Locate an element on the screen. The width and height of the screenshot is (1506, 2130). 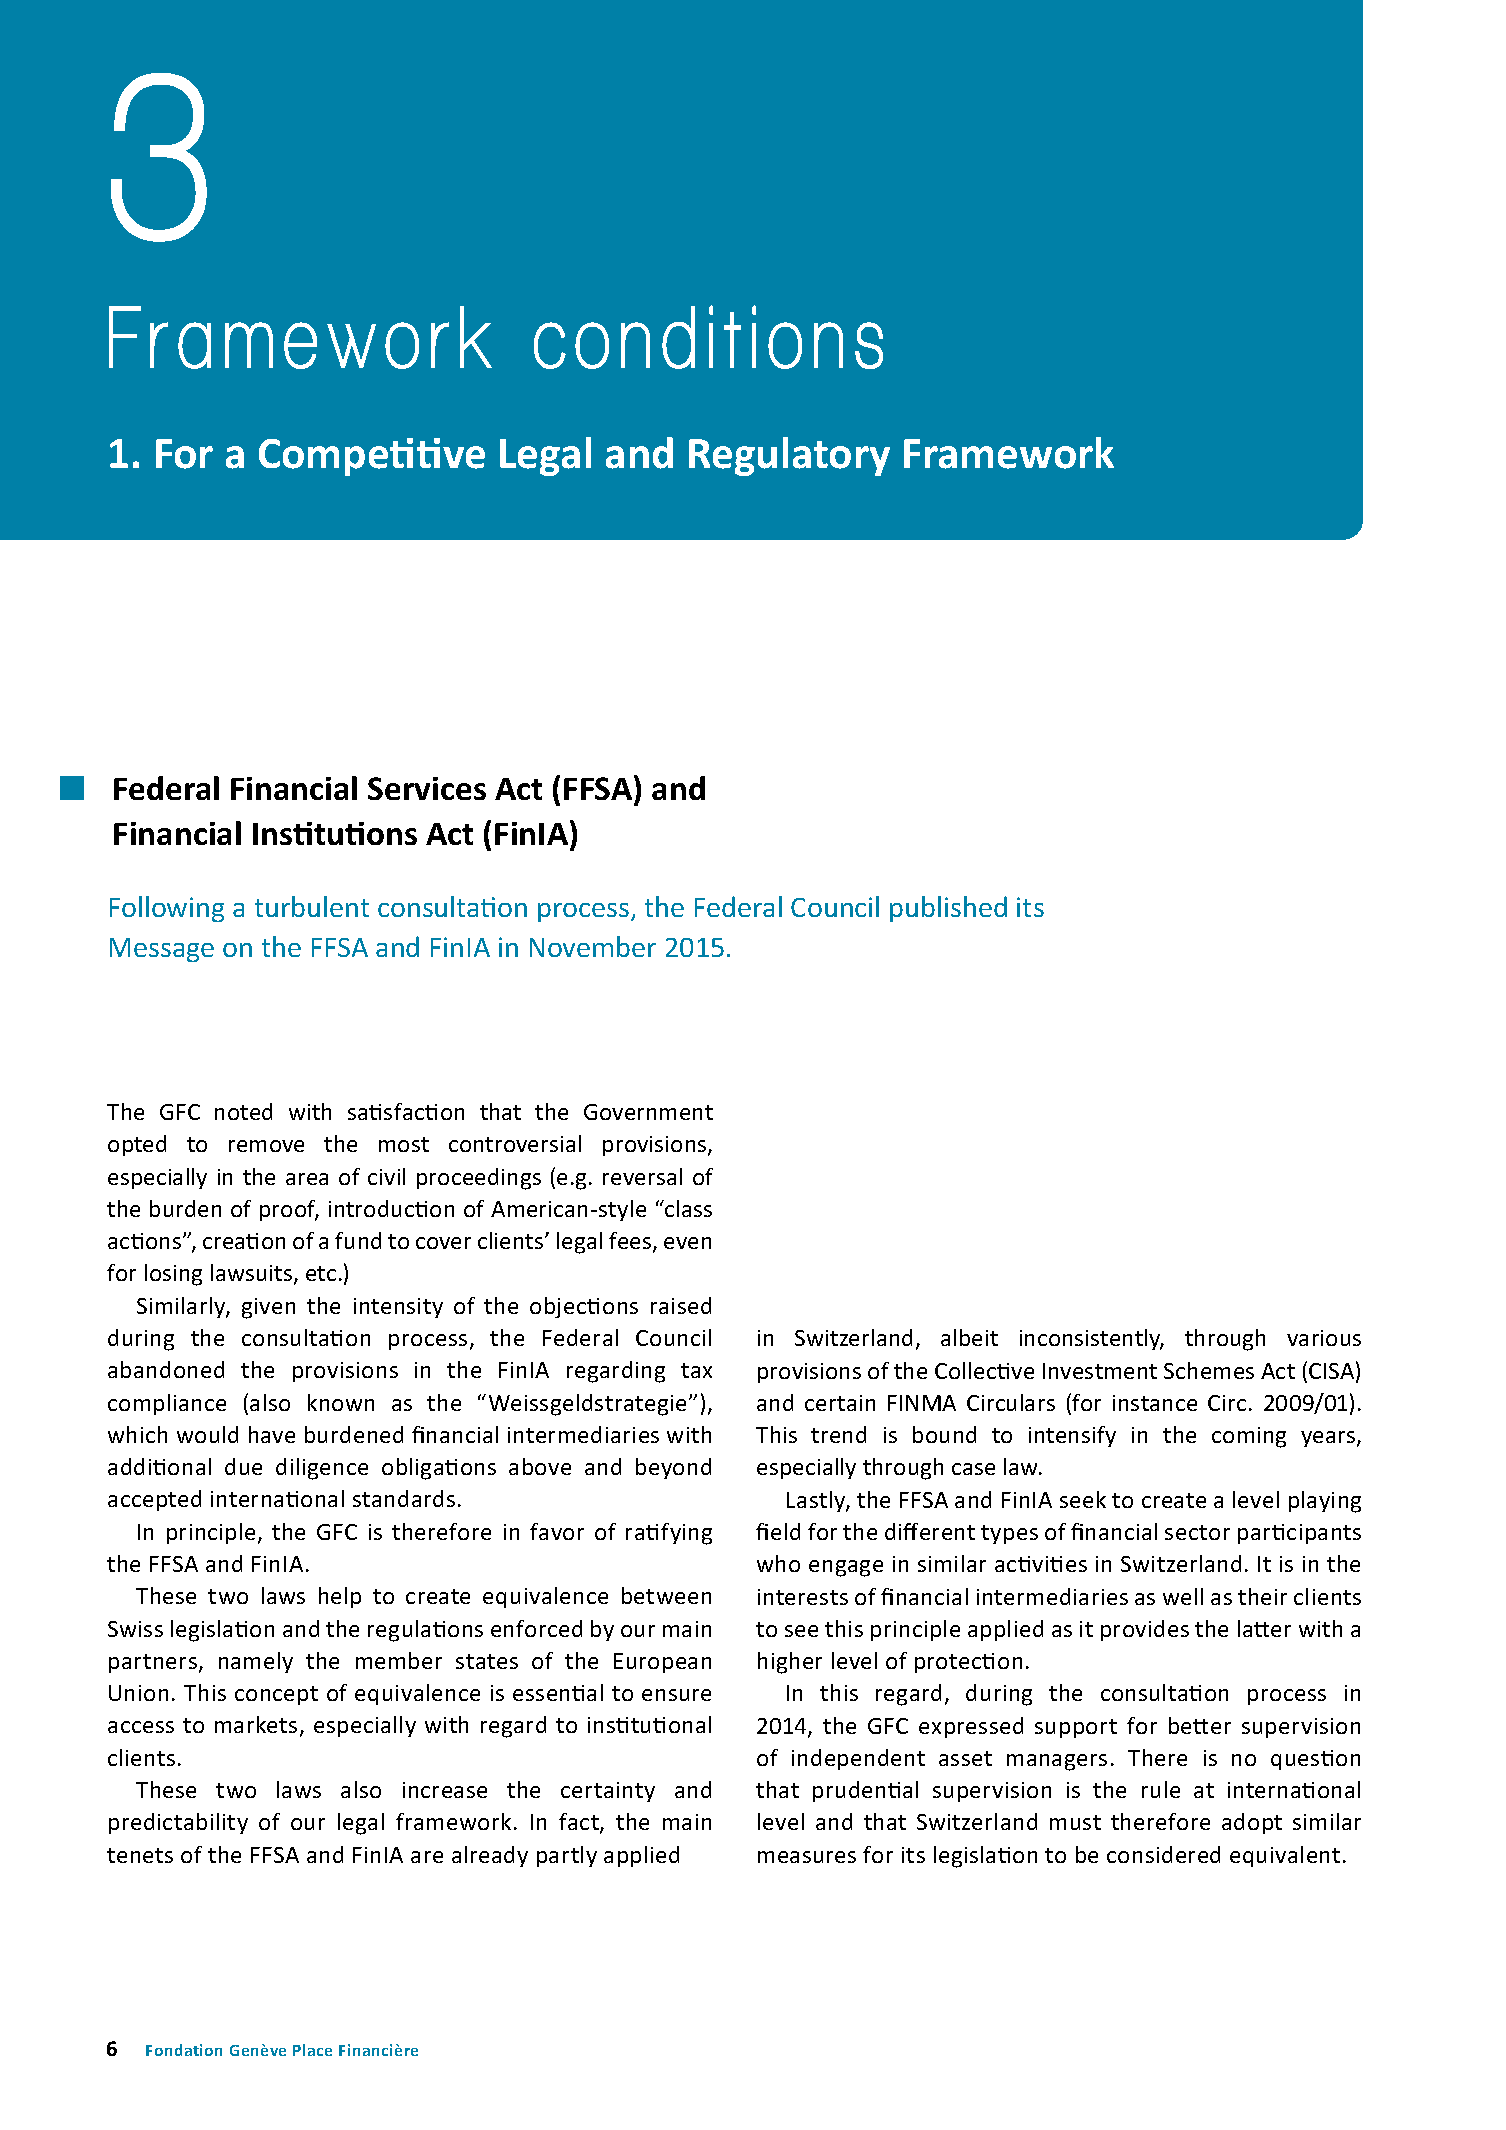
Competitive is located at coordinates (372, 457).
